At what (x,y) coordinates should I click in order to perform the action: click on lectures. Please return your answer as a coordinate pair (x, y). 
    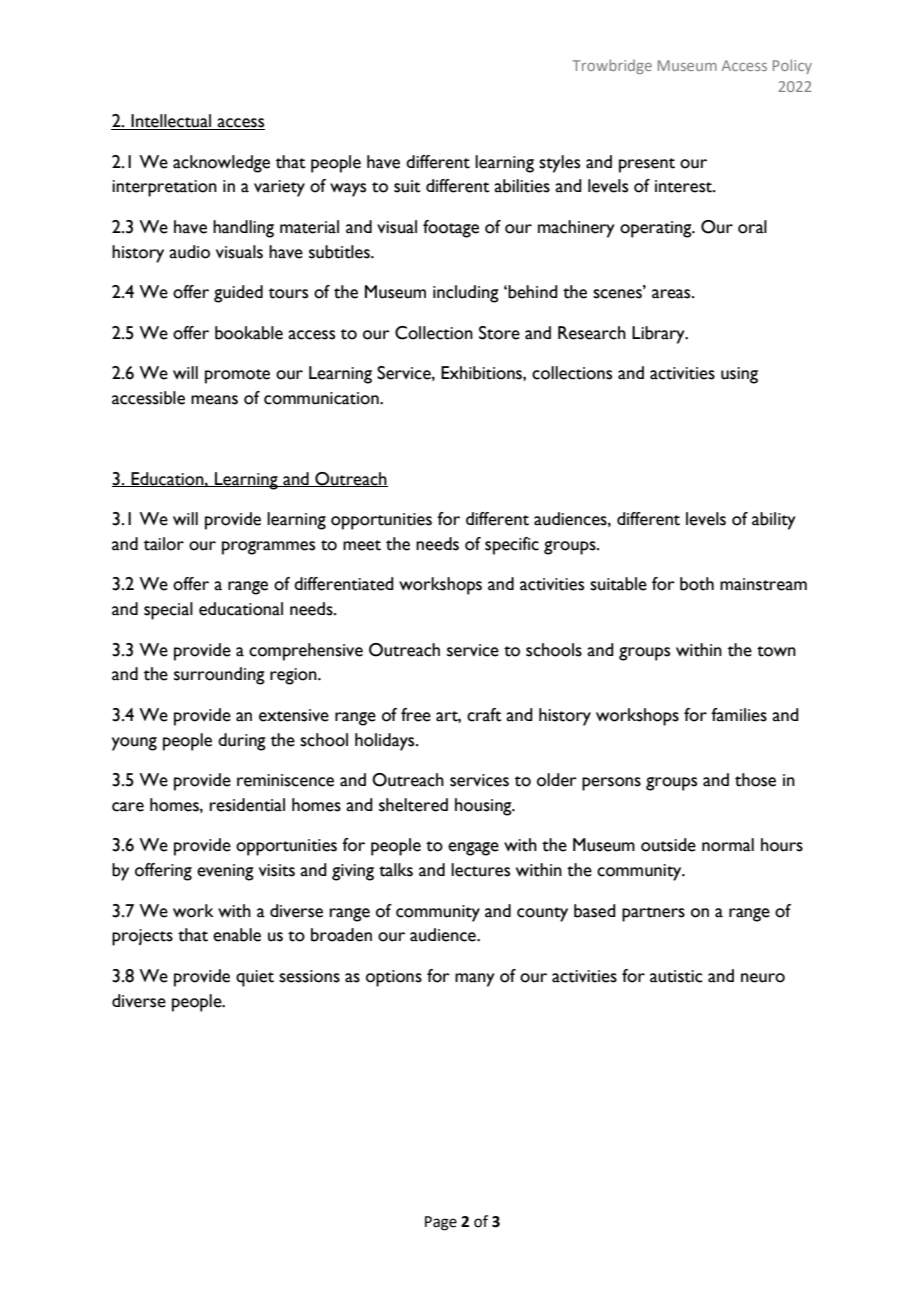
    Looking at the image, I should click on (480, 870).
